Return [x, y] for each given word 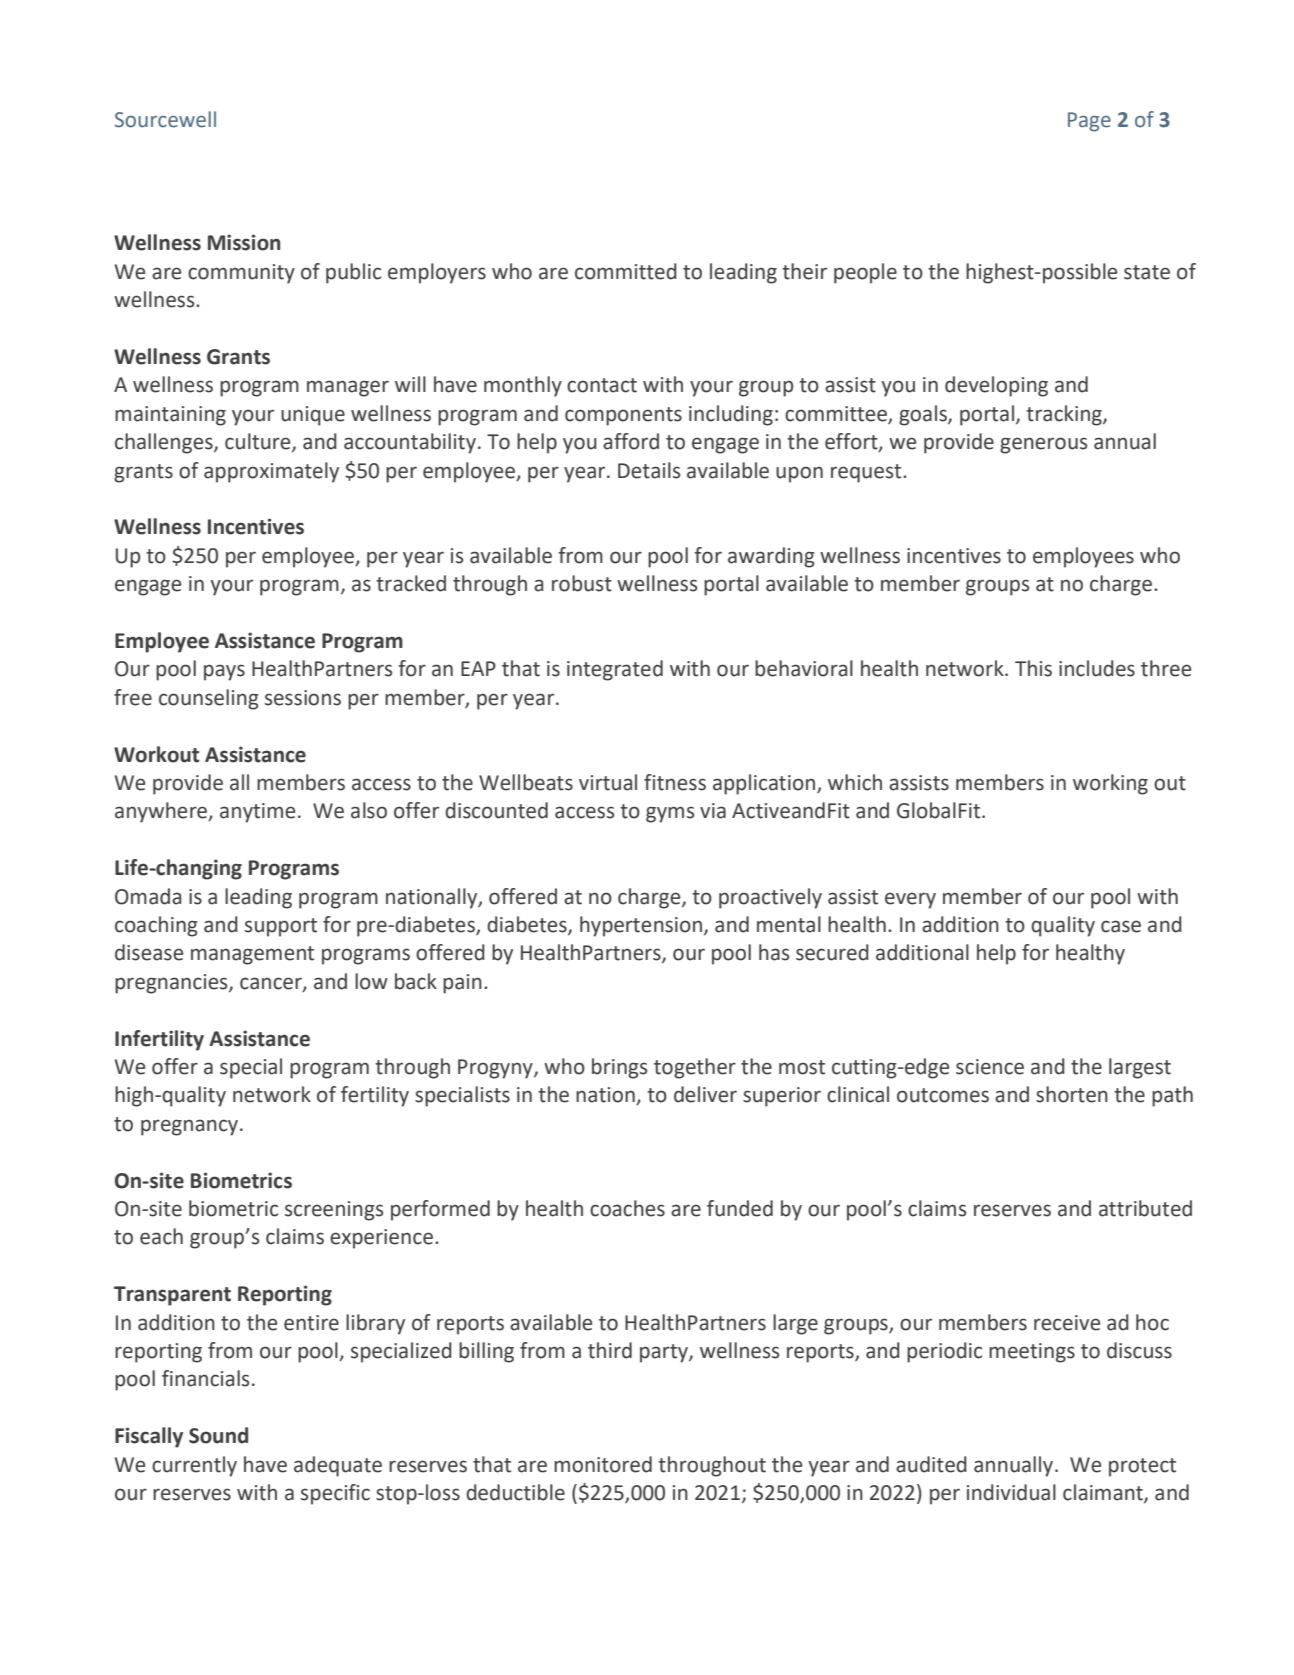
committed [626, 271]
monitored [603, 1464]
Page [1089, 122]
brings [619, 1068]
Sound [218, 1435]
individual [1011, 1492]
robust [582, 583]
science [990, 1067]
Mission [244, 242]
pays [224, 672]
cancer [272, 984]
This [1033, 668]
